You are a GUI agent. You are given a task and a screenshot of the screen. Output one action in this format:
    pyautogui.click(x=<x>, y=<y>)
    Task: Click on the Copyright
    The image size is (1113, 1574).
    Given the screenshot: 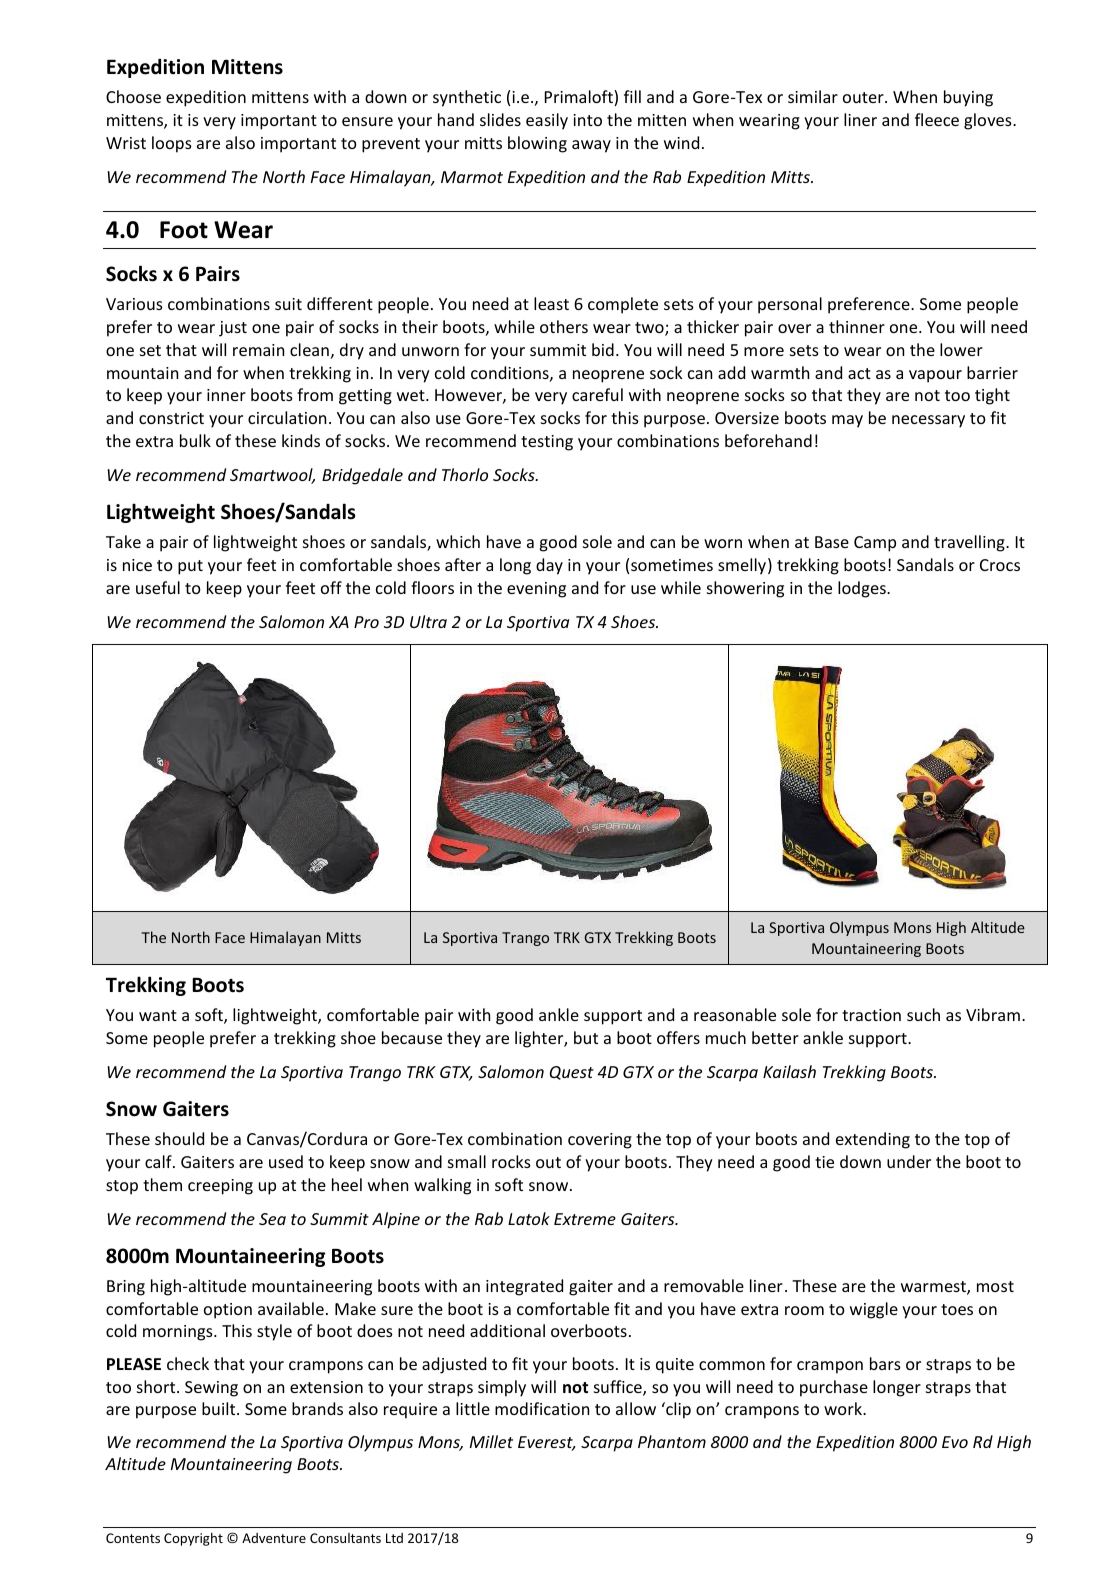 What is the action you would take?
    pyautogui.click(x=193, y=1539)
